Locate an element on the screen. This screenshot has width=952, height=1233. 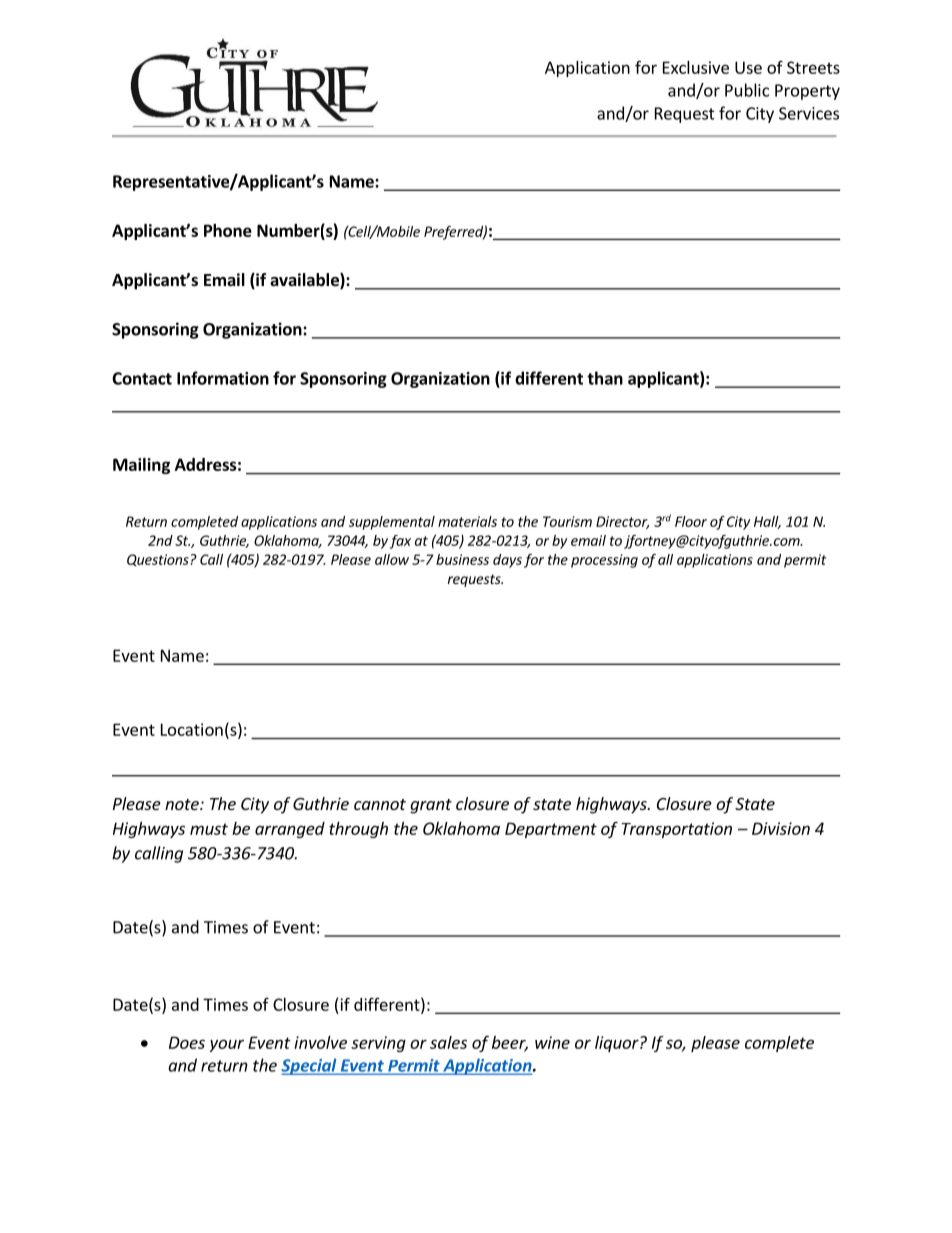
Phone is located at coordinates (228, 230).
